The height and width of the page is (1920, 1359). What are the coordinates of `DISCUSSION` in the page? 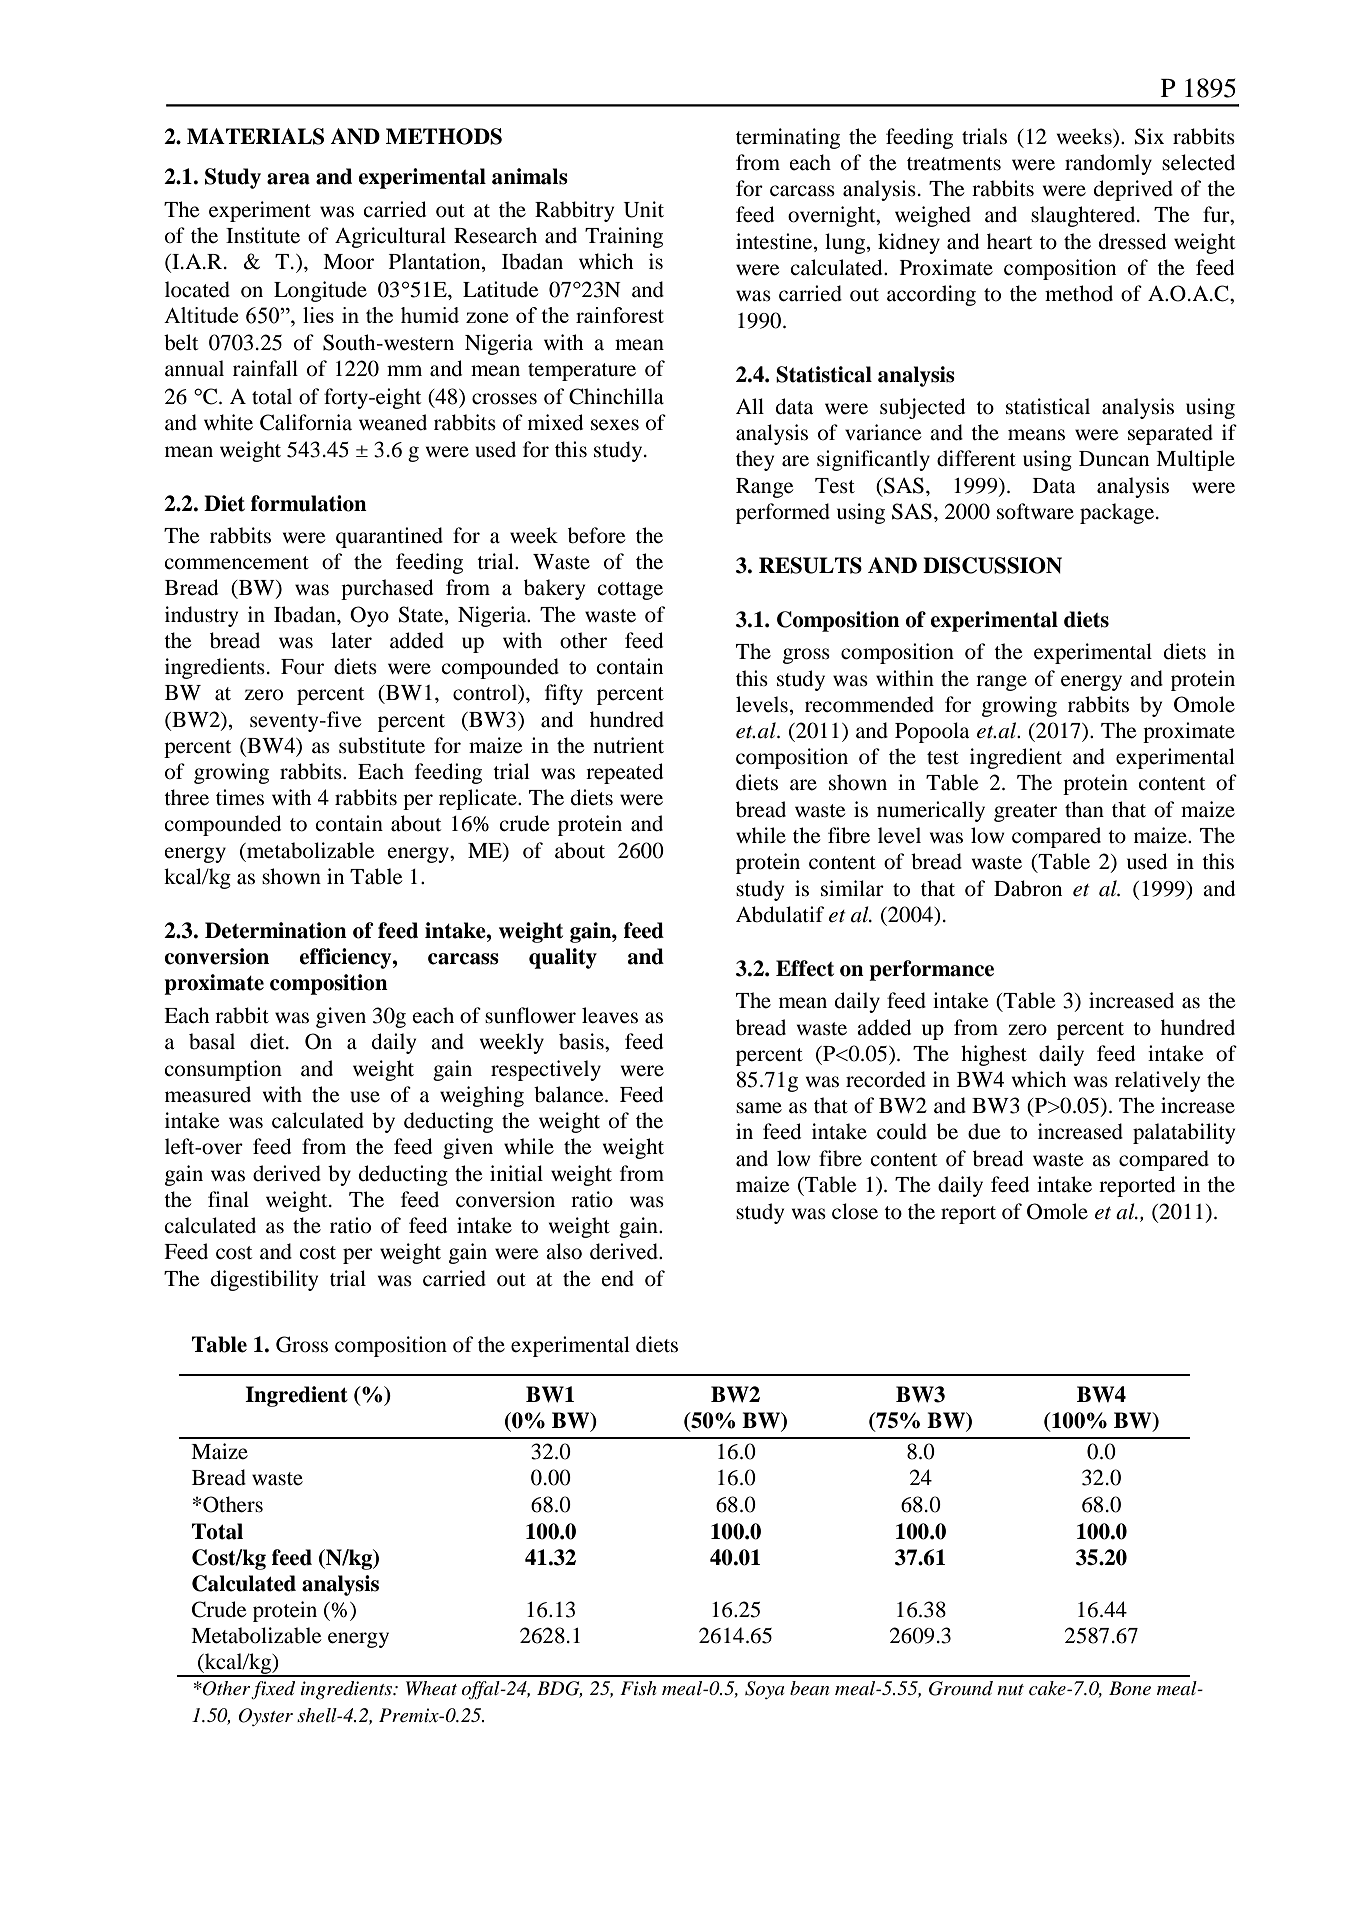 It's located at (992, 565).
